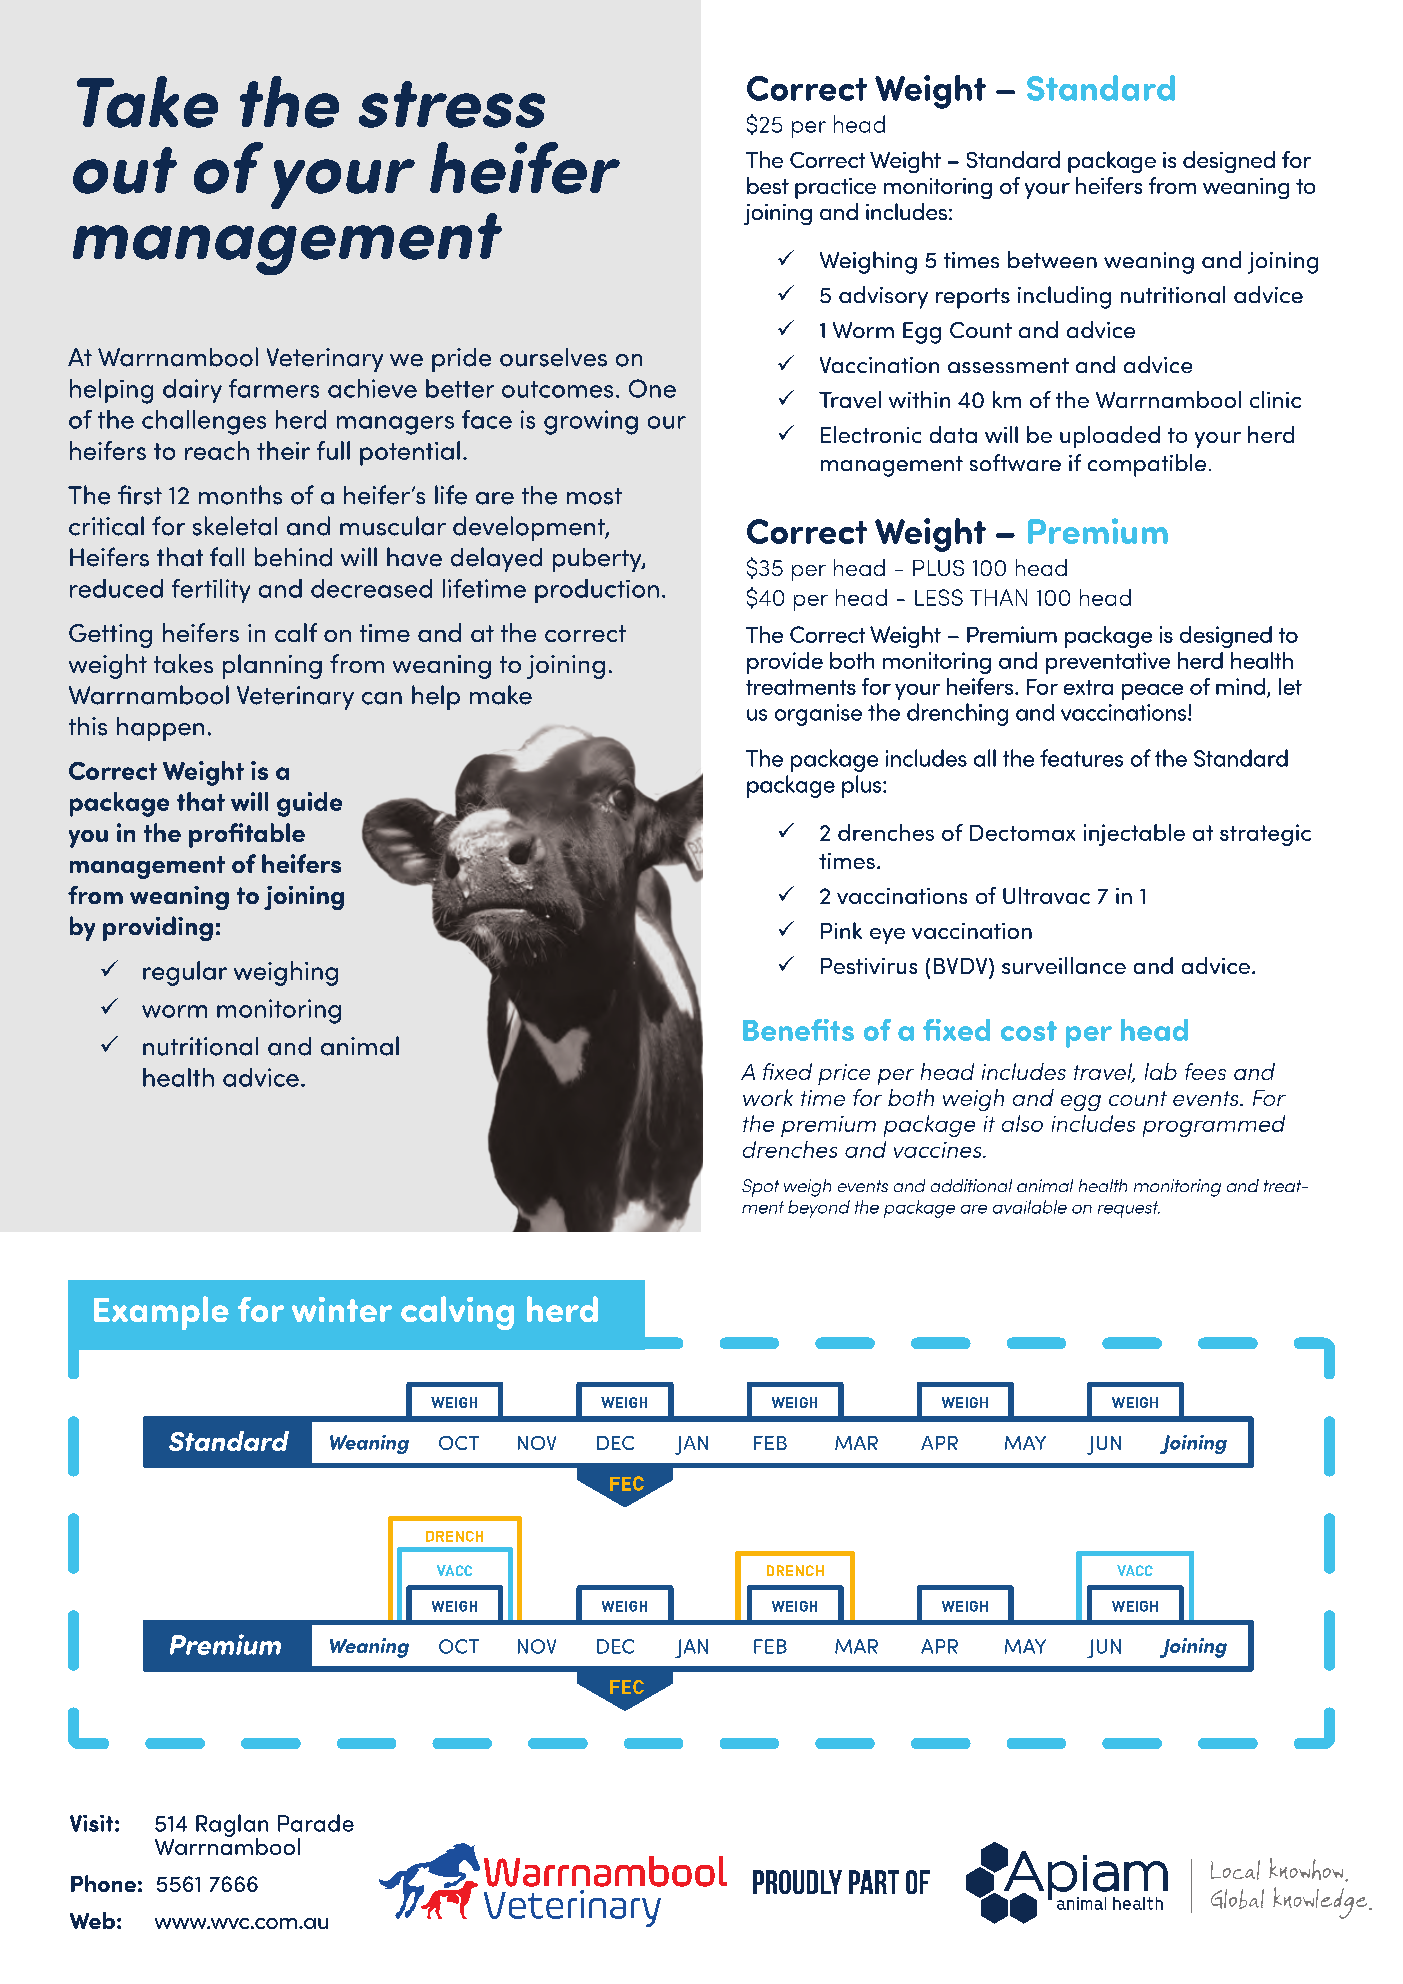 The height and width of the screenshot is (1984, 1403). Describe the element at coordinates (316, 1823) in the screenshot. I see `Parade` at that location.
